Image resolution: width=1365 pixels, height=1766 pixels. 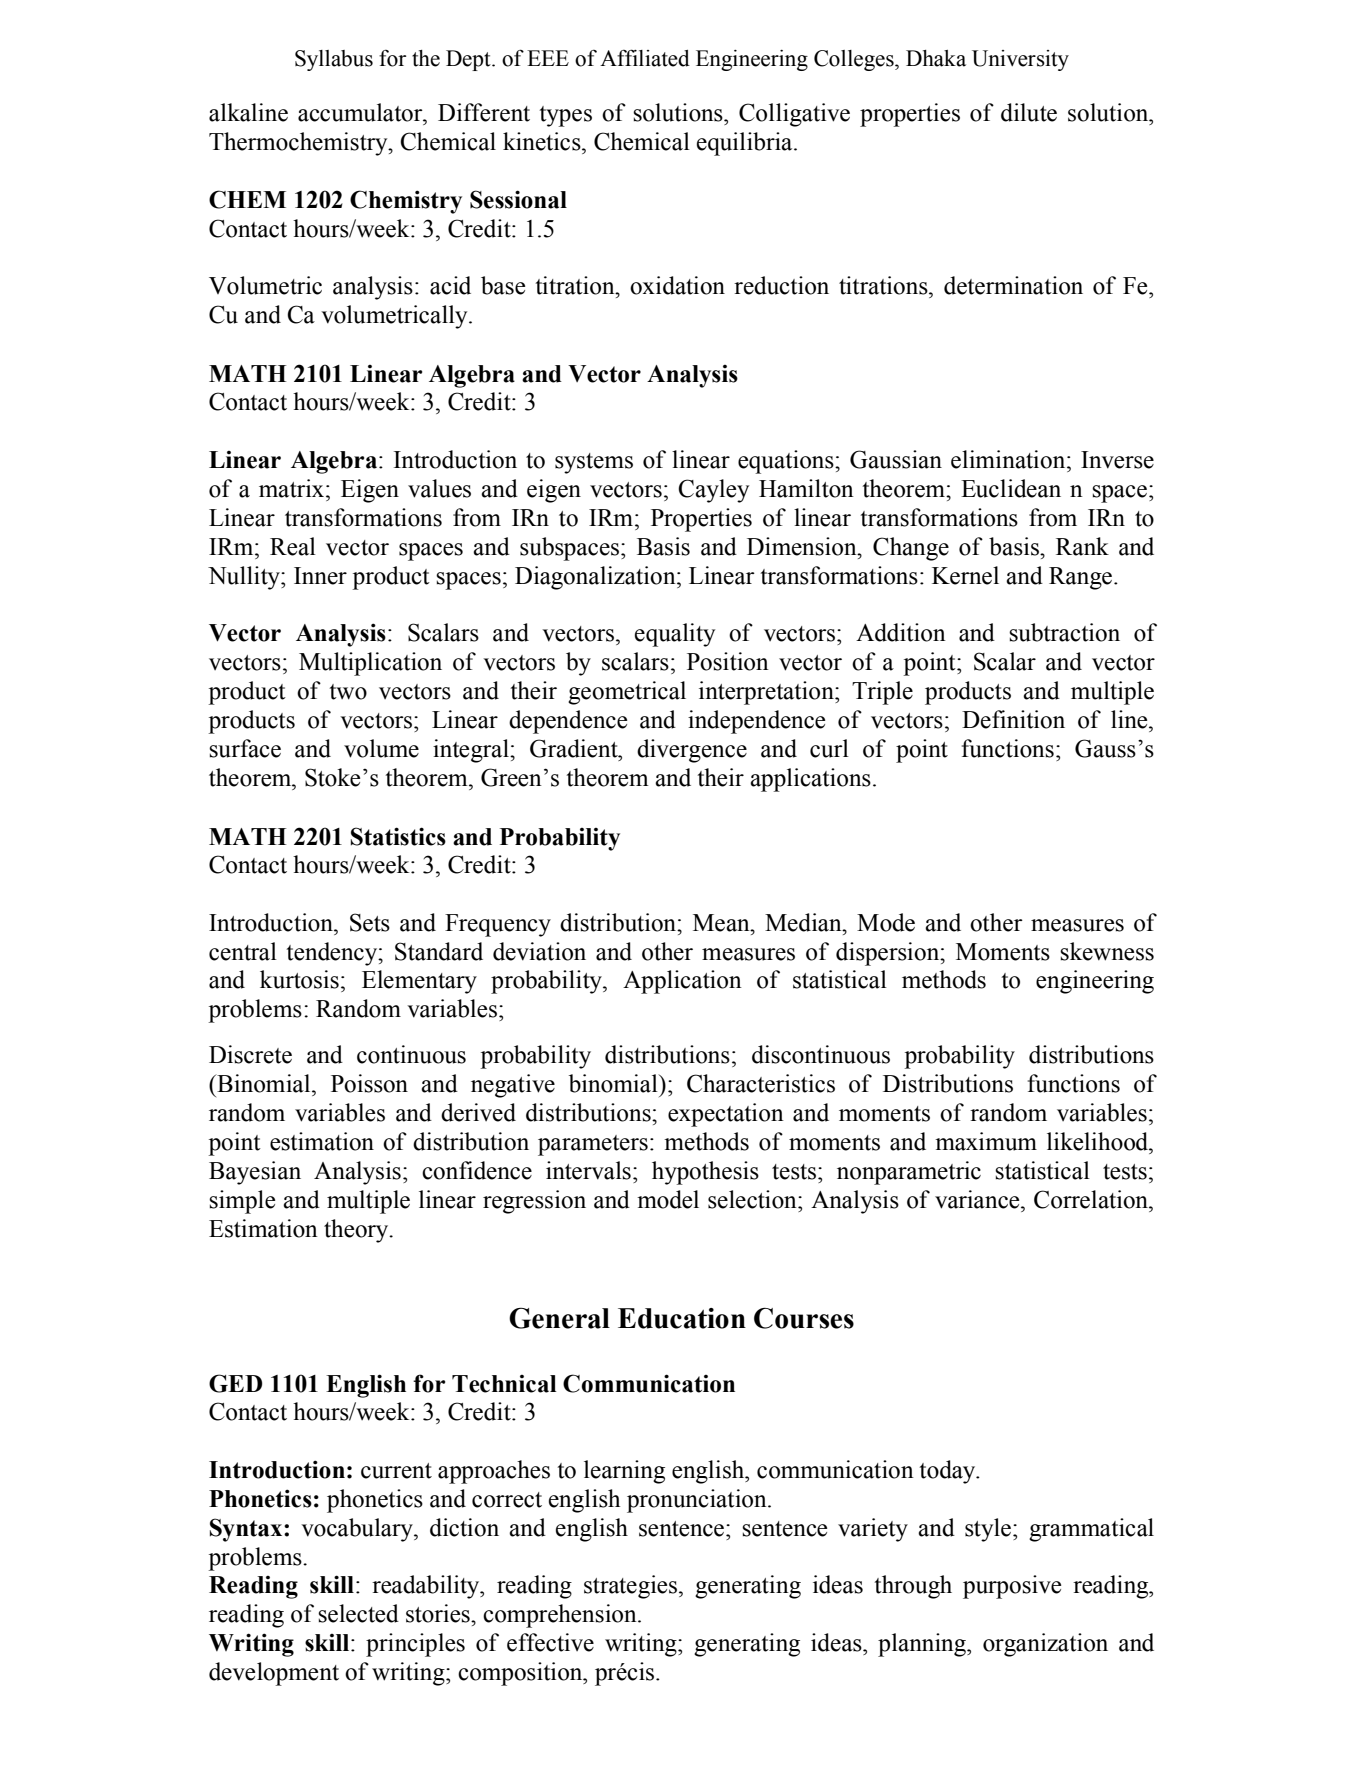 I want to click on selected, so click(x=358, y=1613).
